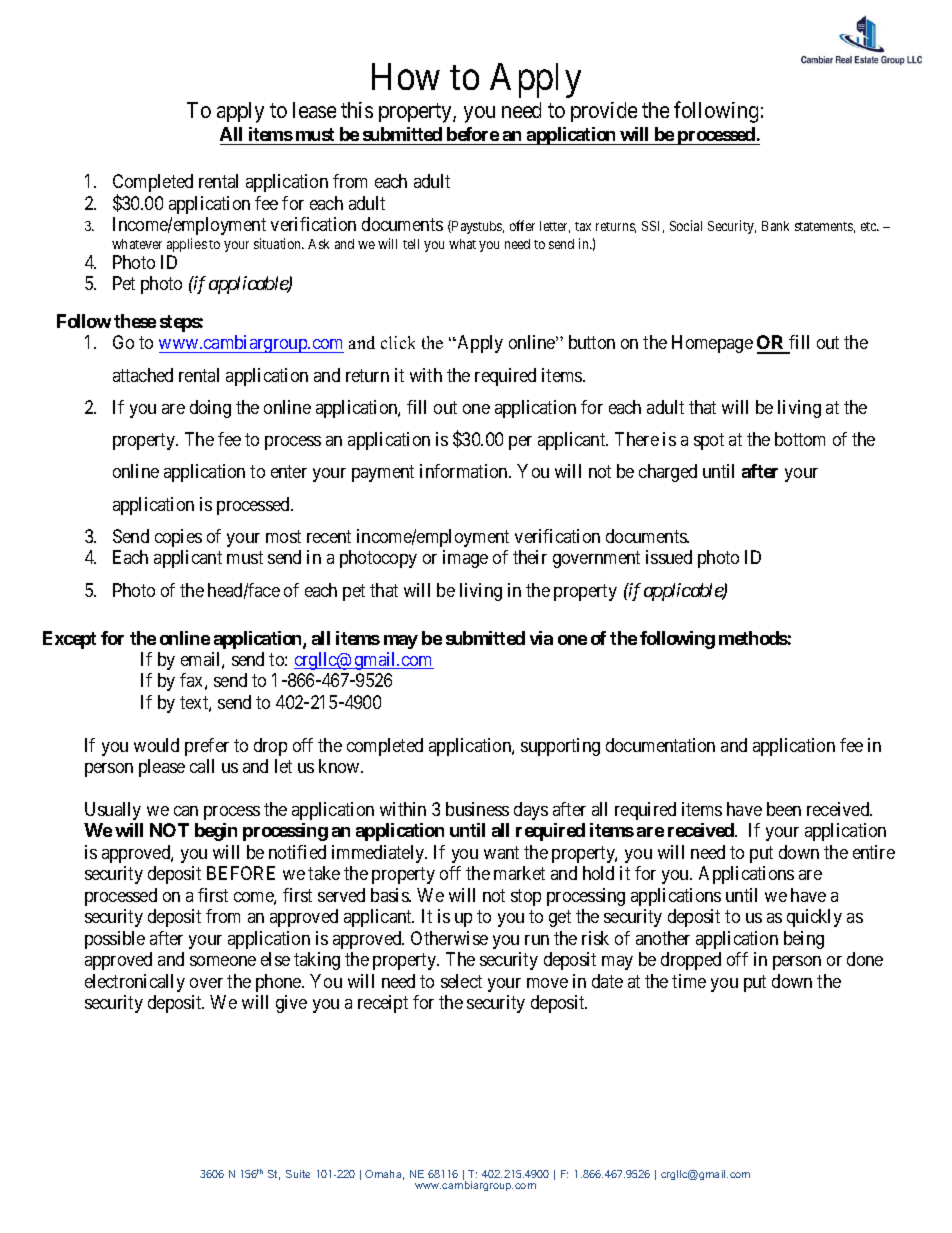 The image size is (952, 1233). Describe the element at coordinates (357, 110) in the image. I see `this` at that location.
